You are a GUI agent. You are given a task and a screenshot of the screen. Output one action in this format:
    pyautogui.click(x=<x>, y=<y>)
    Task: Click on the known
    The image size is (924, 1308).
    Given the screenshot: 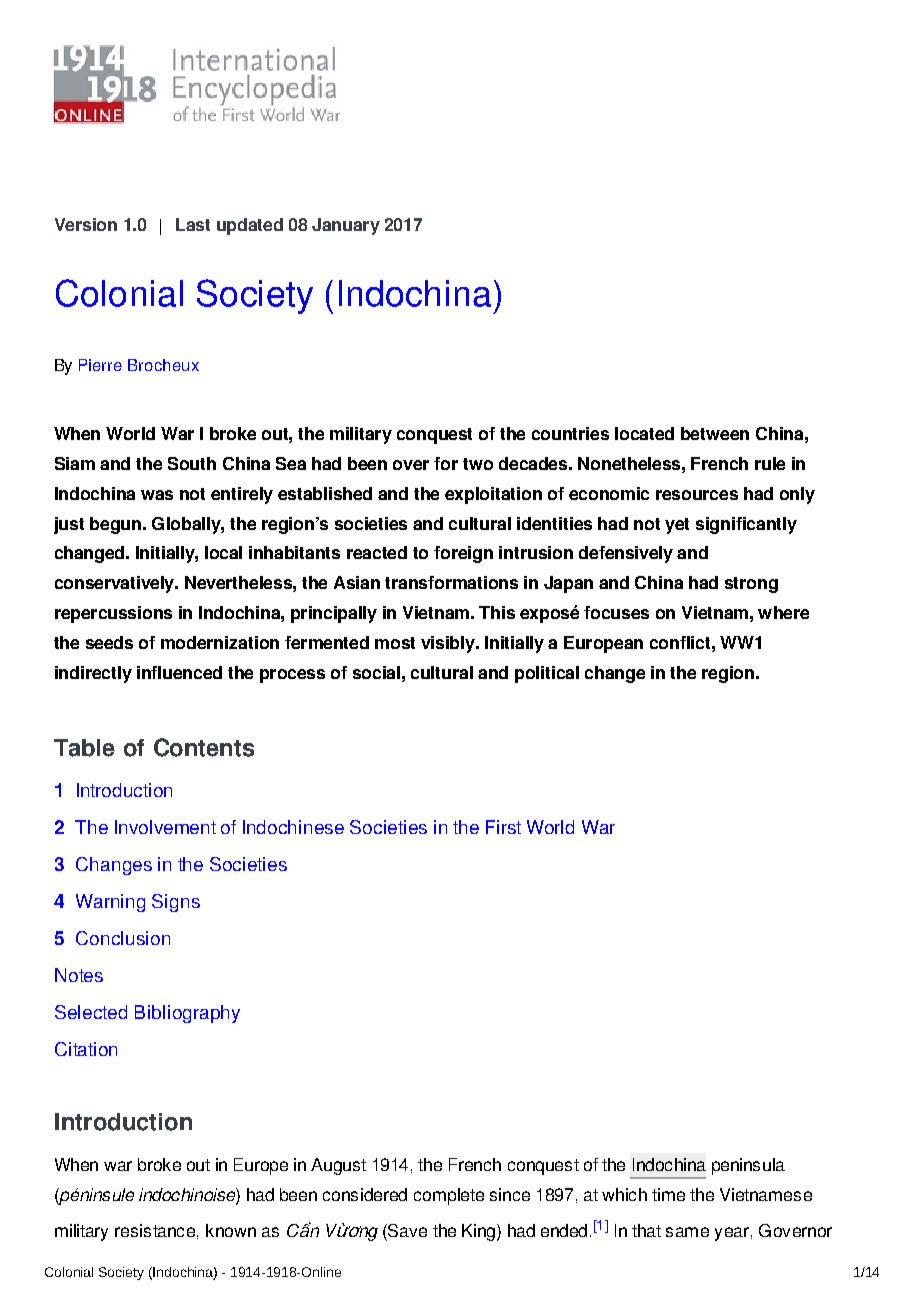 What is the action you would take?
    pyautogui.click(x=231, y=1230)
